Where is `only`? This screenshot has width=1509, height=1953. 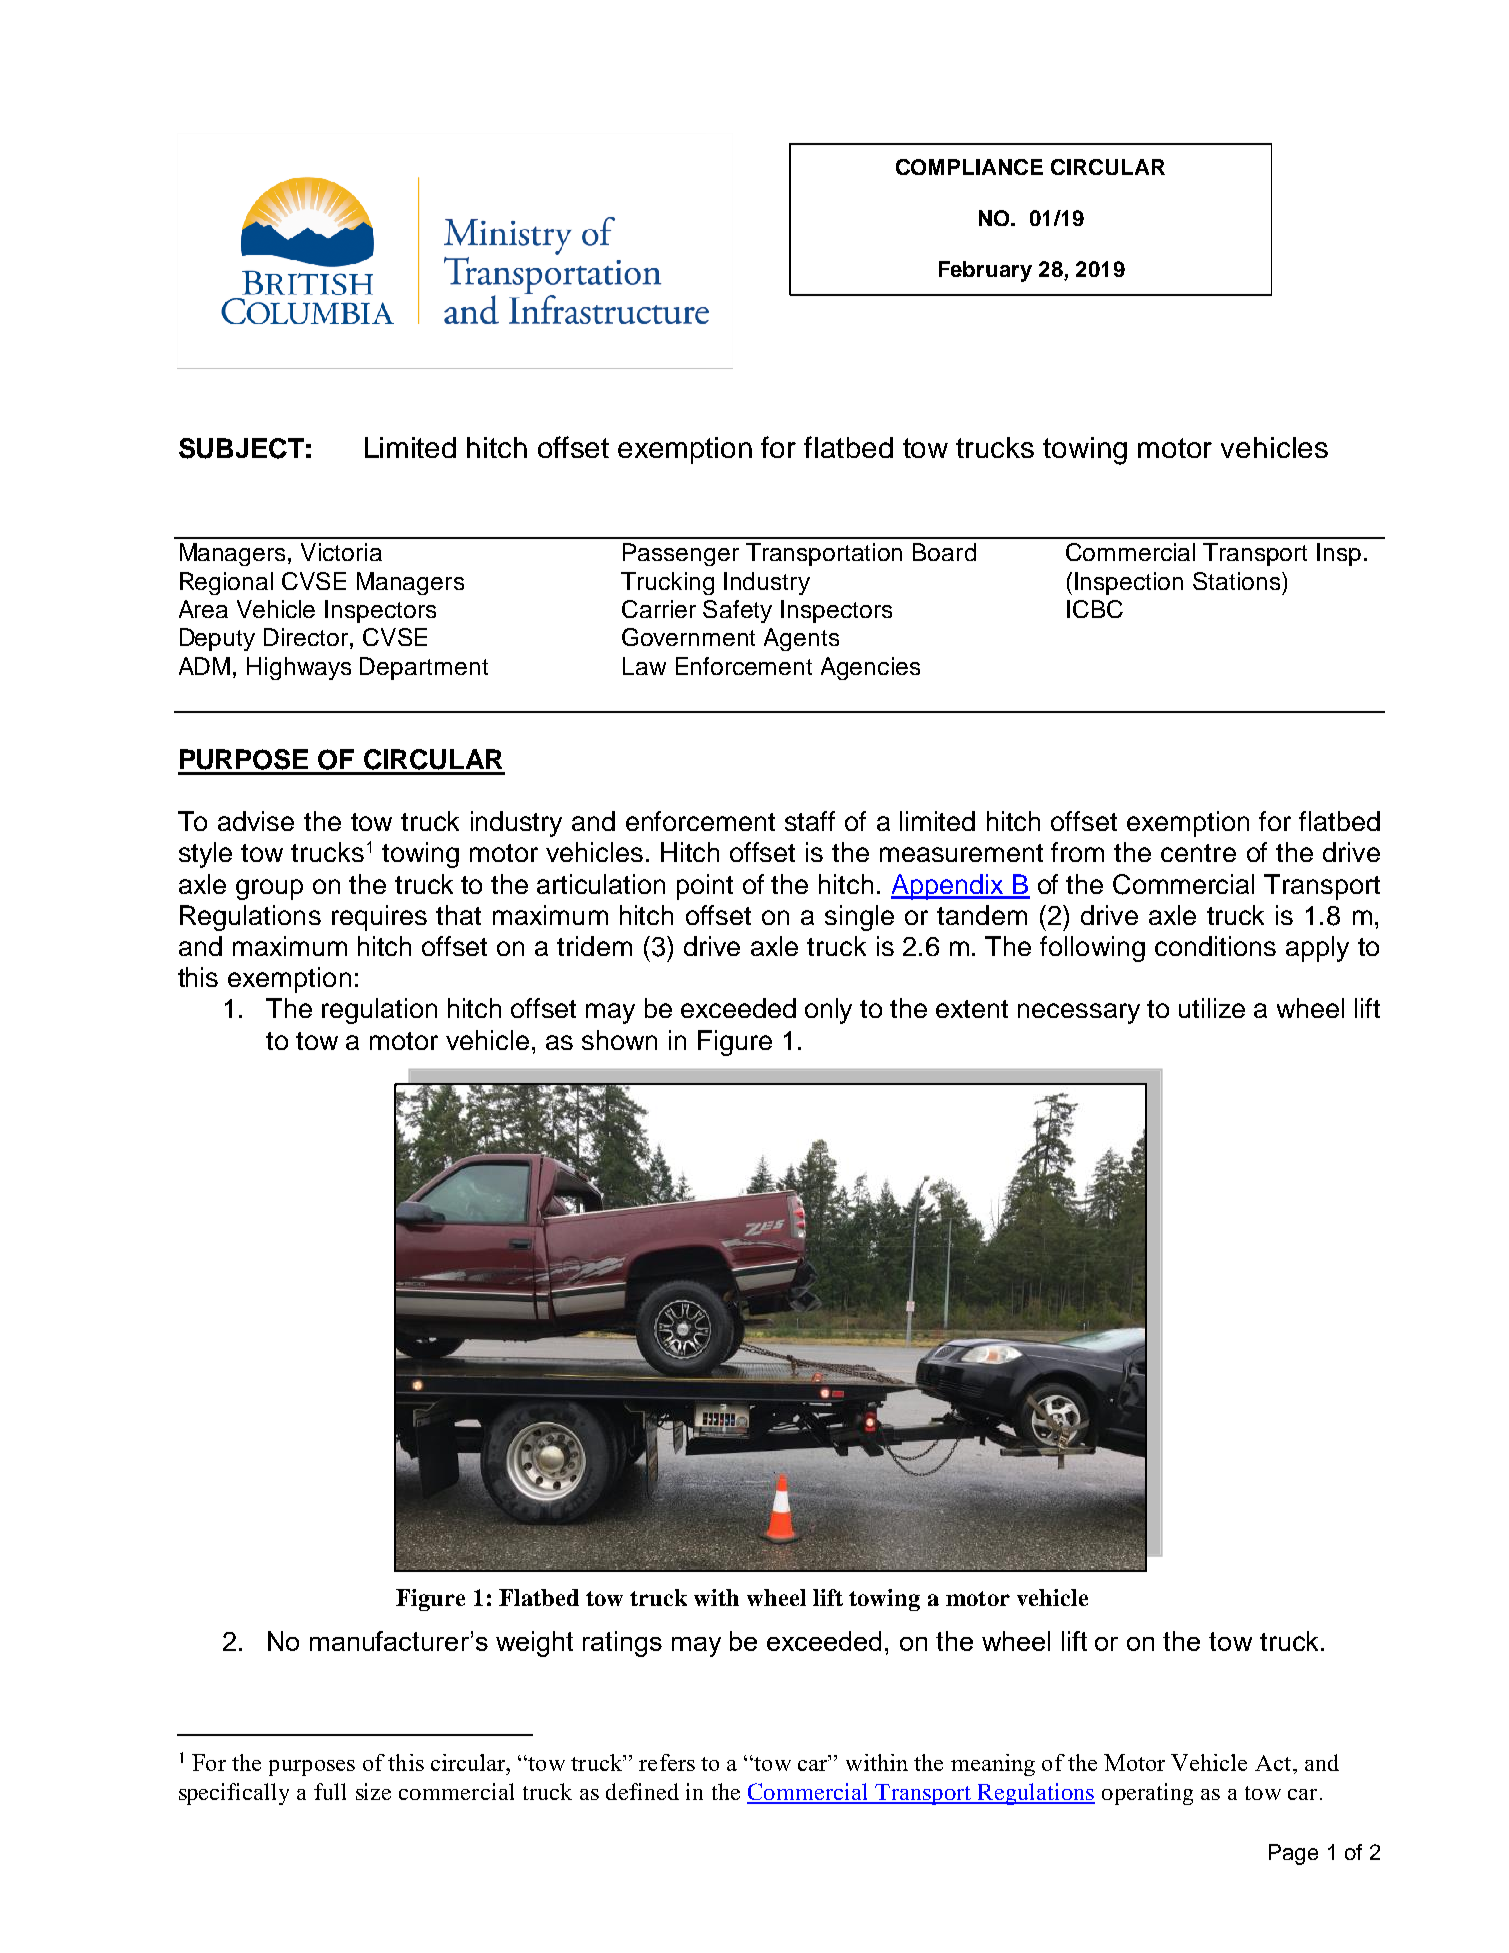 only is located at coordinates (828, 1011).
